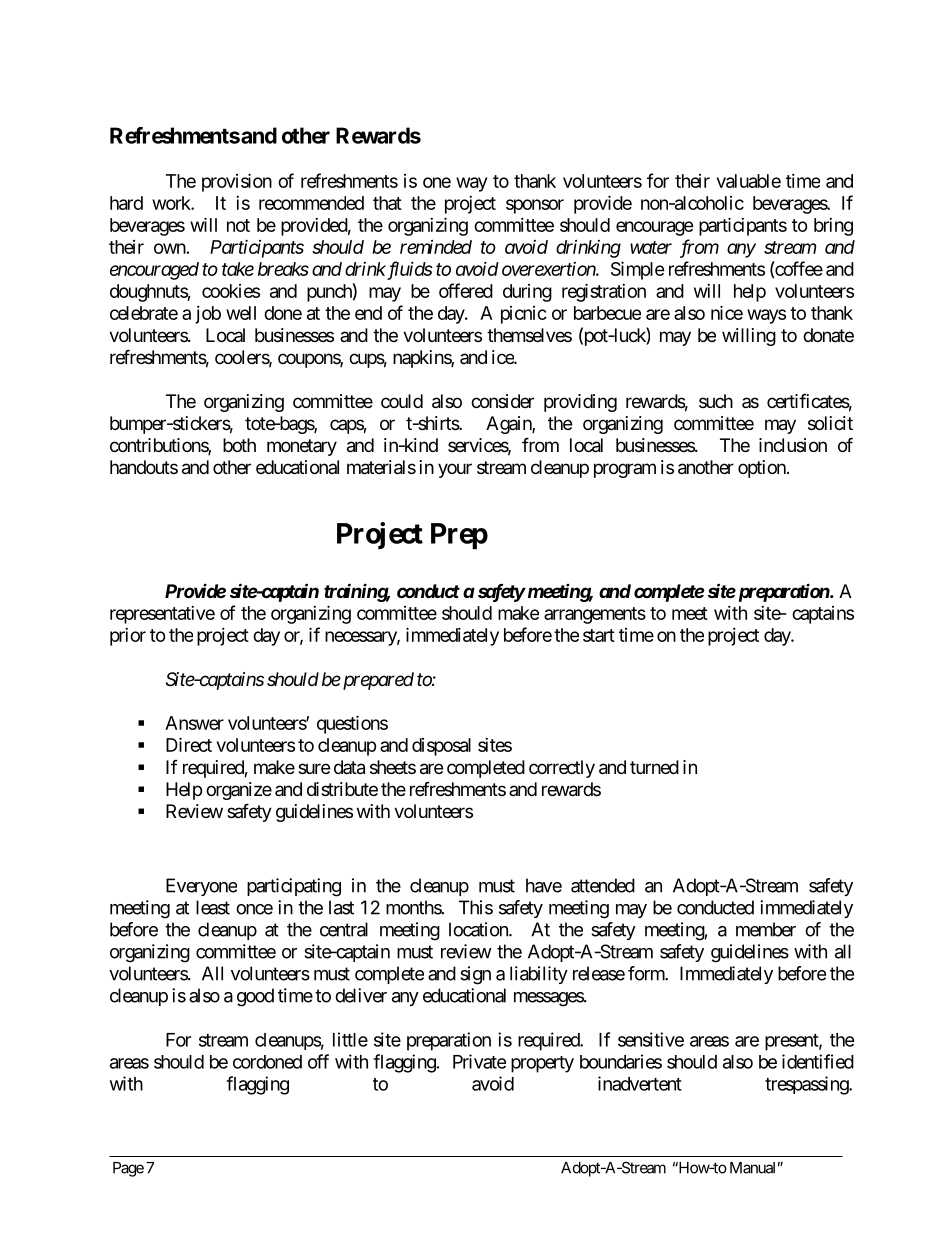  What do you see at coordinates (535, 206) in the screenshot?
I see `sponsor` at bounding box center [535, 206].
